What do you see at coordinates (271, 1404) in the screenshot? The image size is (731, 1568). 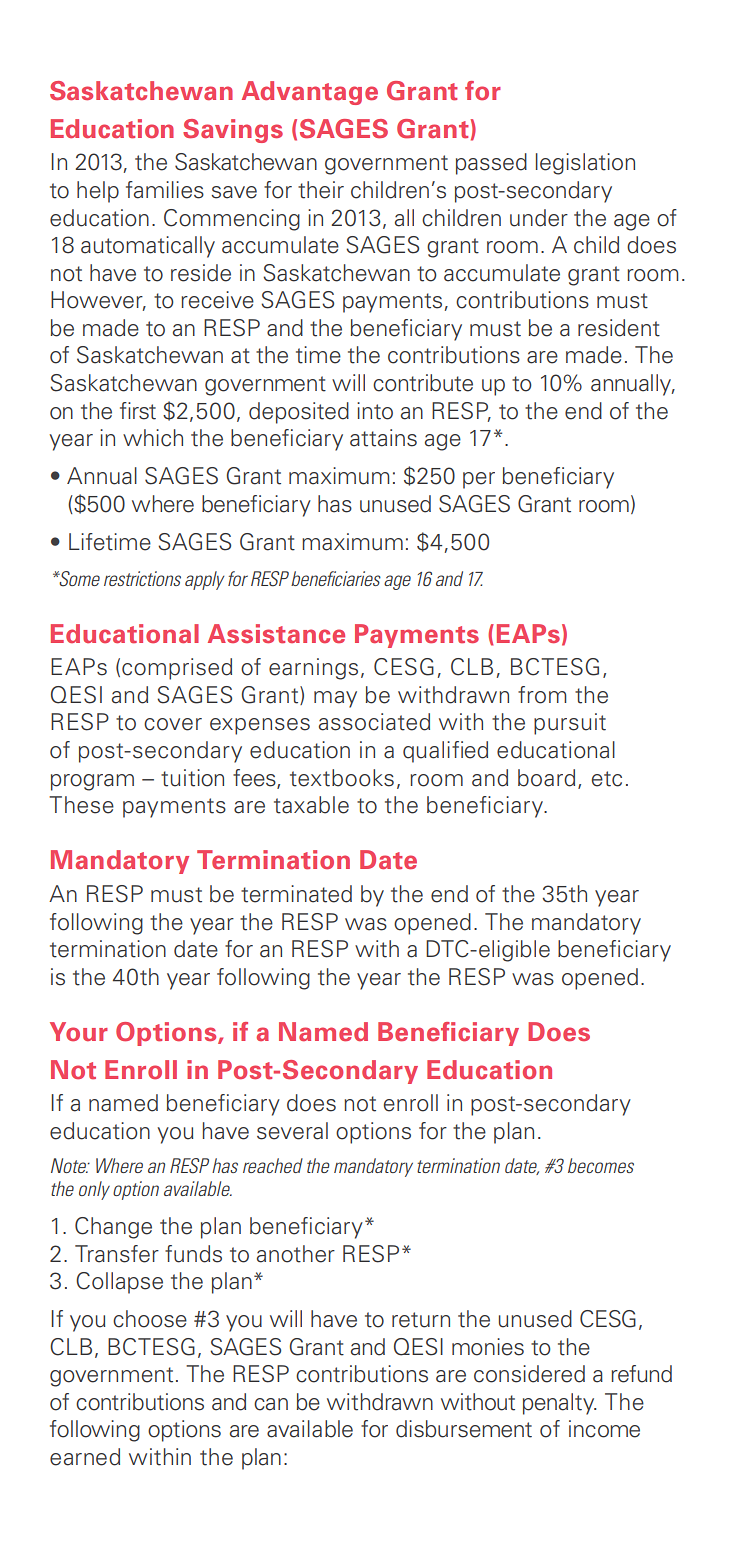 I see `can` at bounding box center [271, 1404].
